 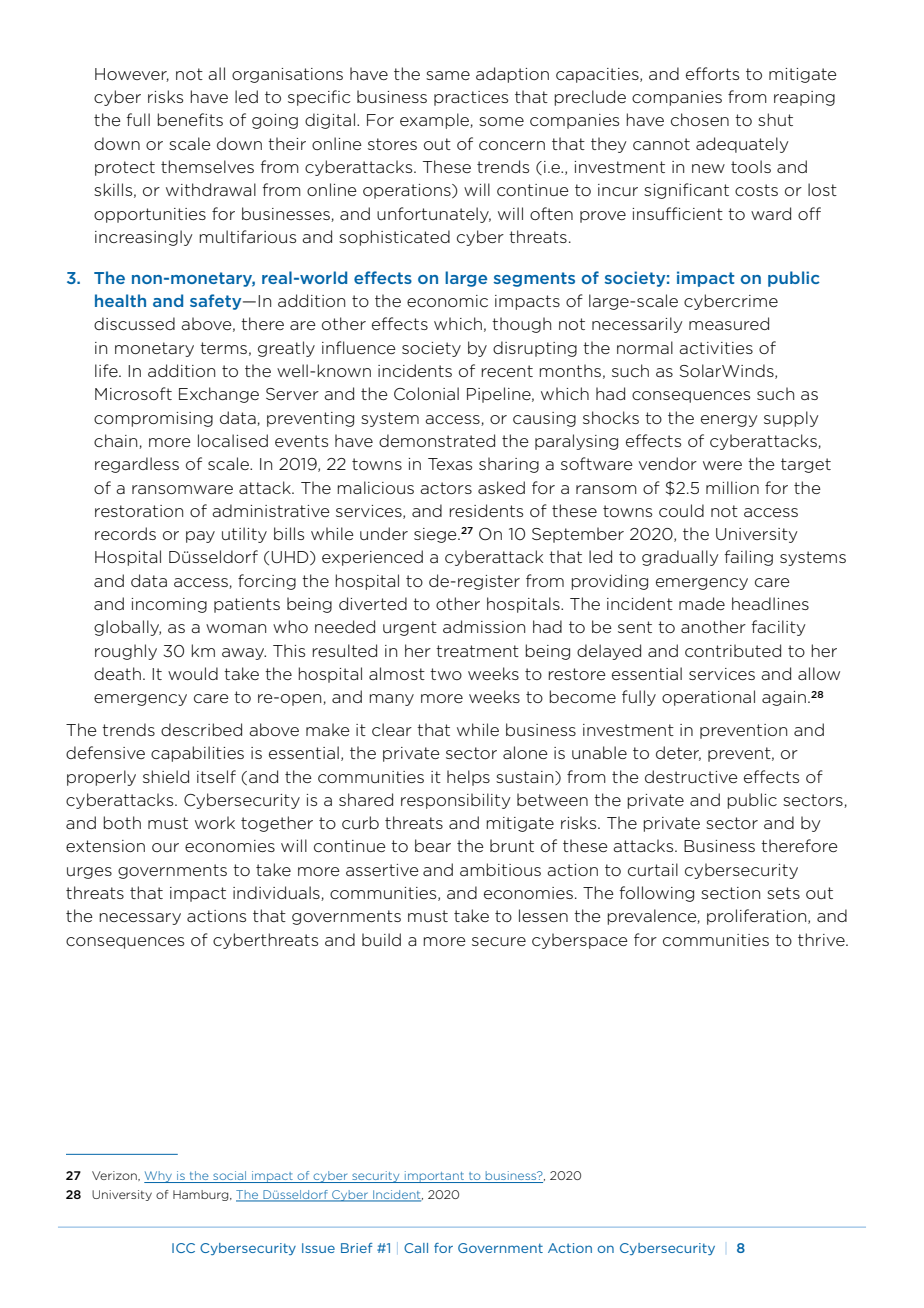 What do you see at coordinates (140, 919) in the screenshot?
I see `necessary` at bounding box center [140, 919].
